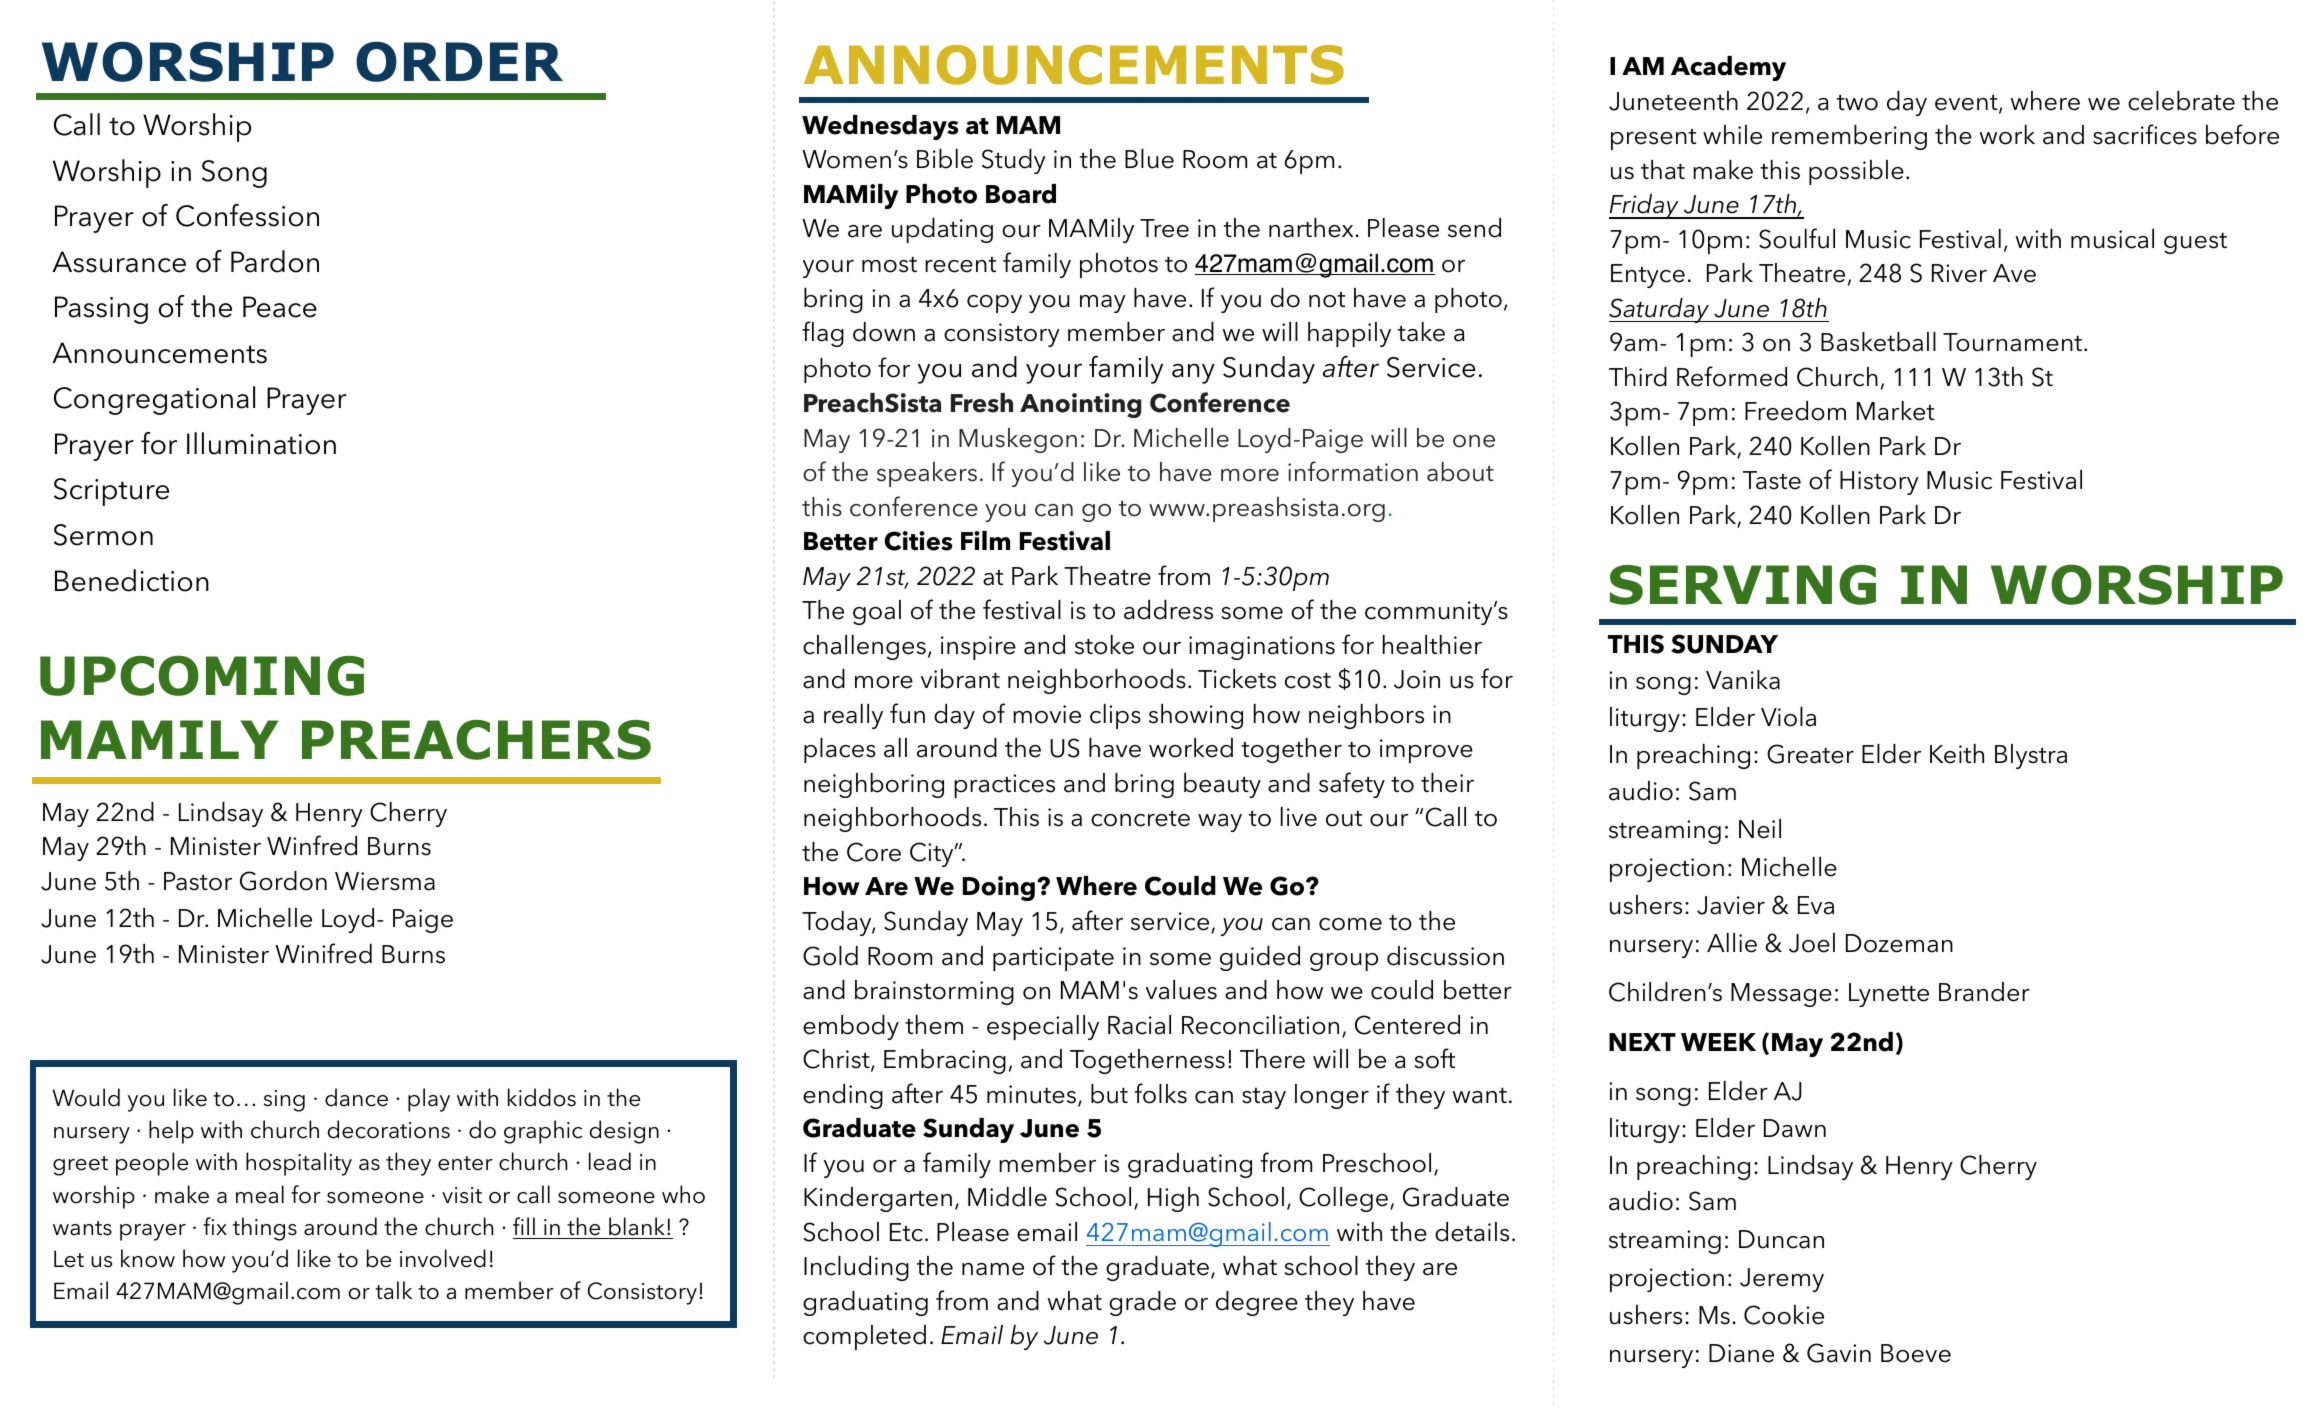 This screenshot has width=2320, height=1408. Describe the element at coordinates (393, 1290) in the screenshot. I see `talk` at that location.
